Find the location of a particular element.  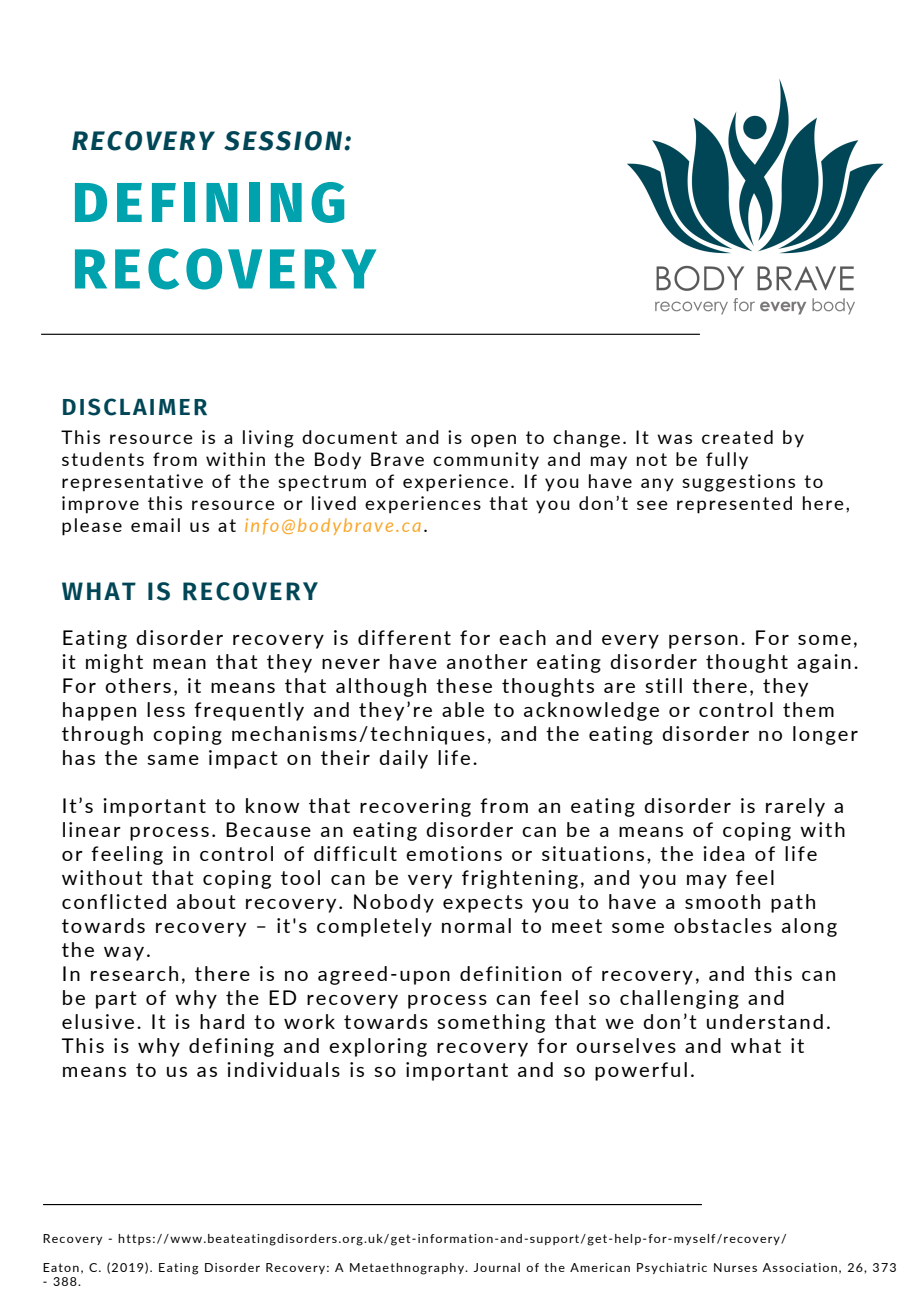

community is located at coordinates (486, 461).
